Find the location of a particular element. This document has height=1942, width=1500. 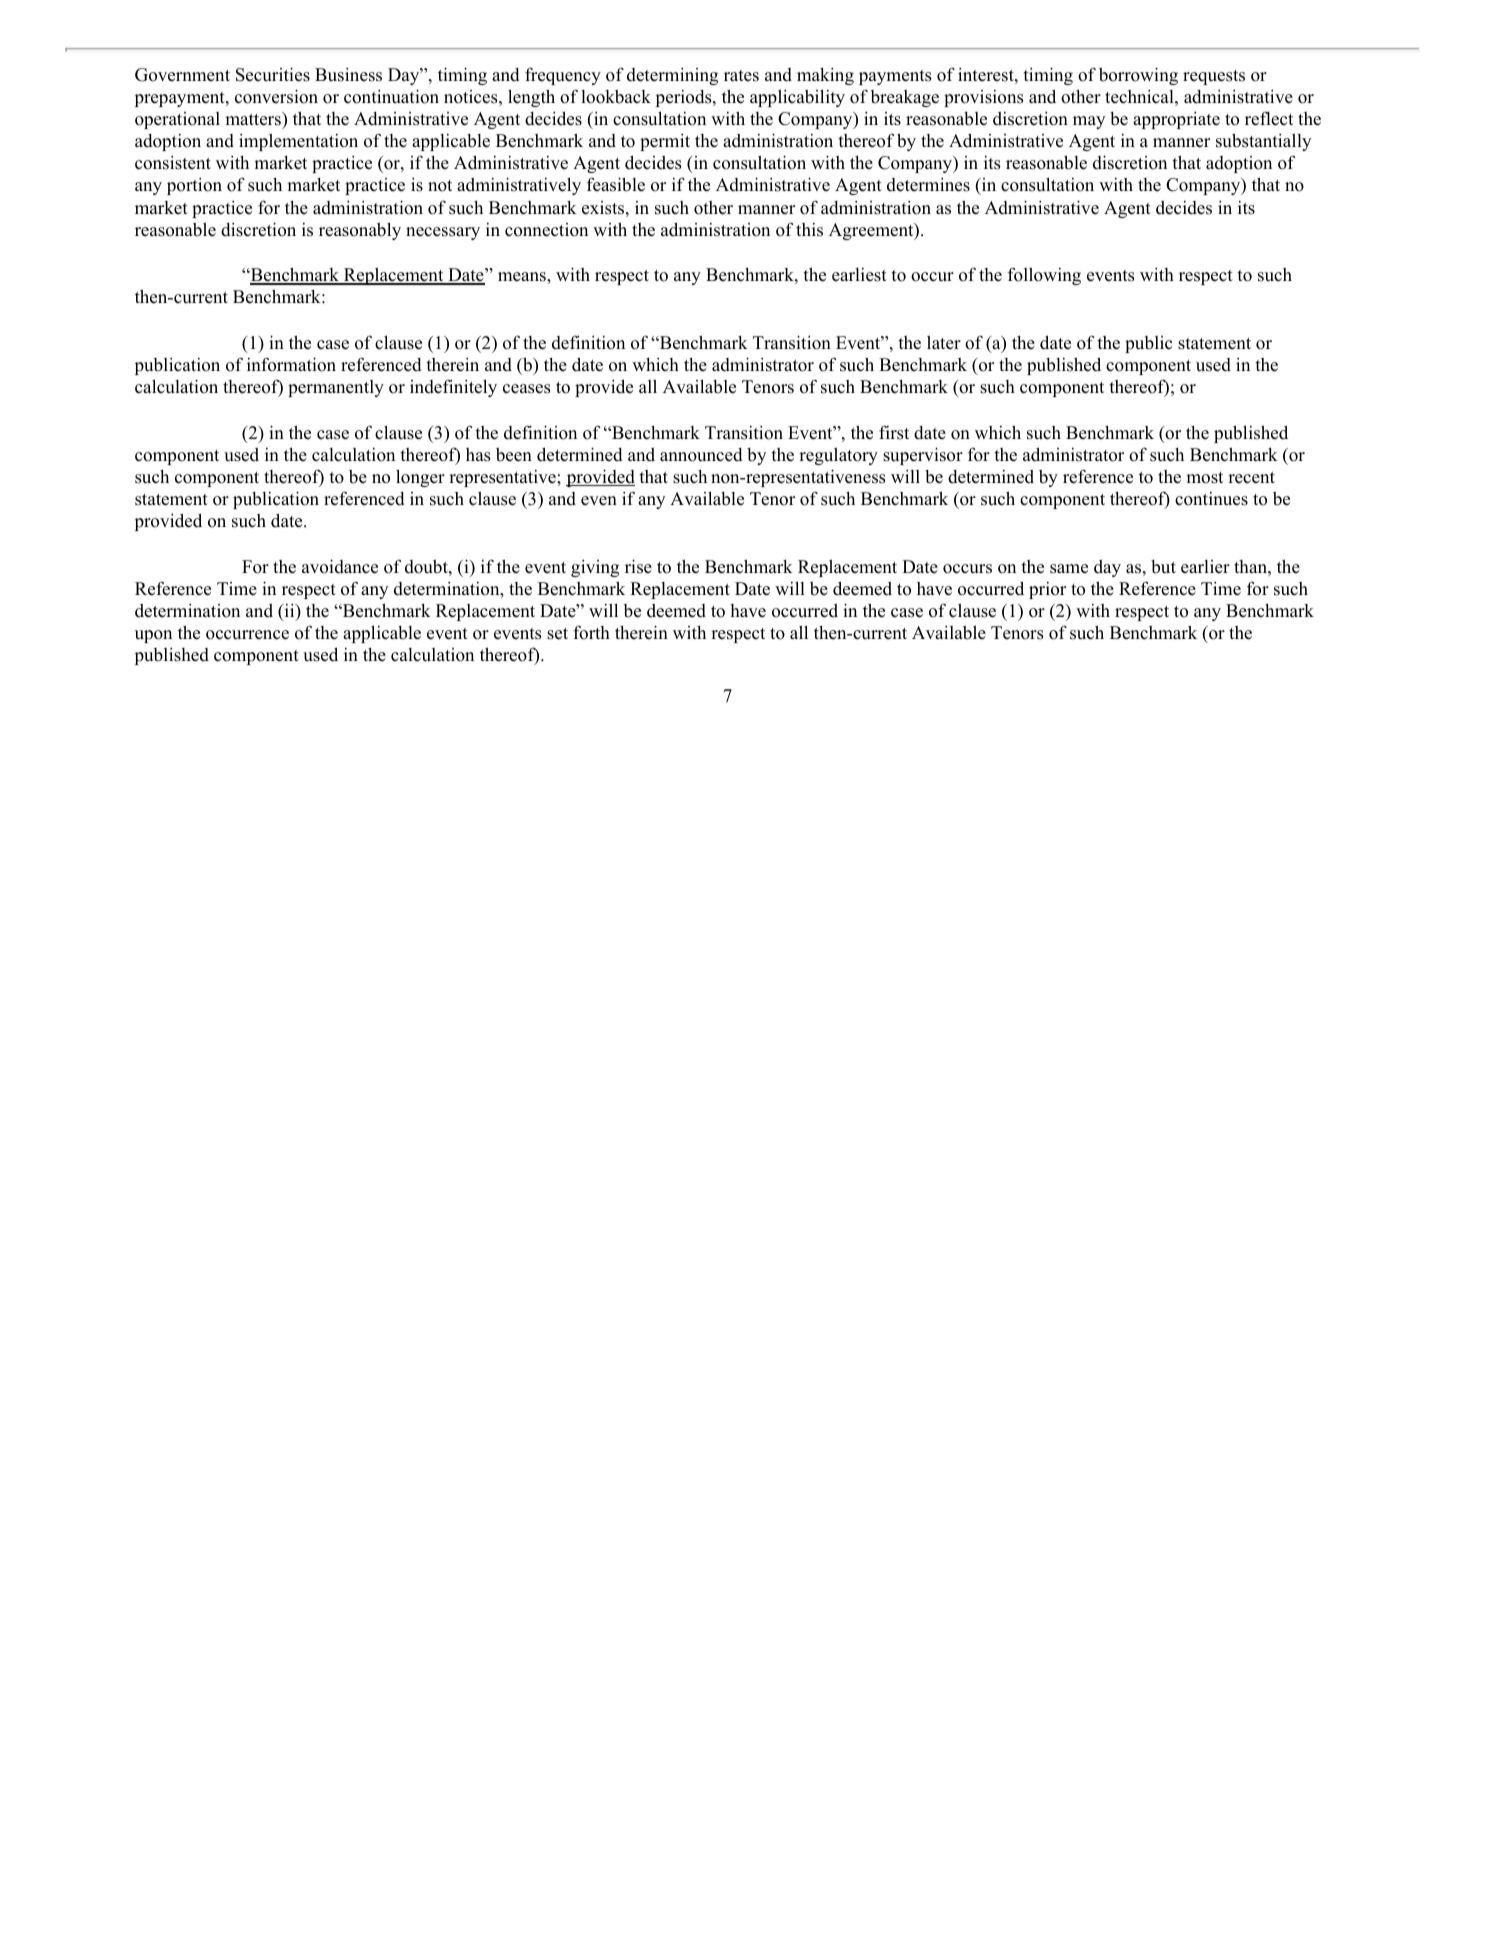

periods is located at coordinates (685, 98).
